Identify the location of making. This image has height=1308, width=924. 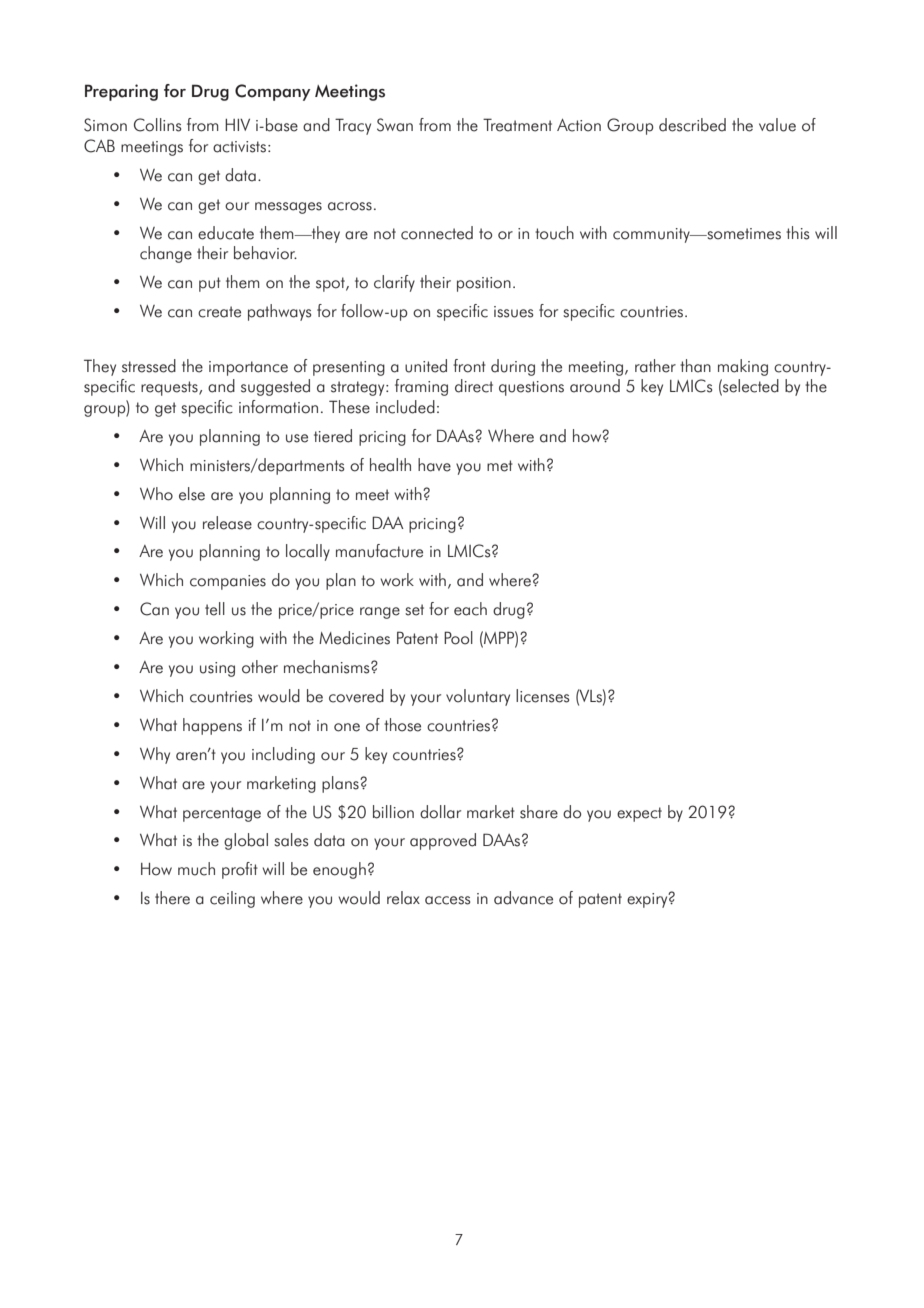
(743, 367).
